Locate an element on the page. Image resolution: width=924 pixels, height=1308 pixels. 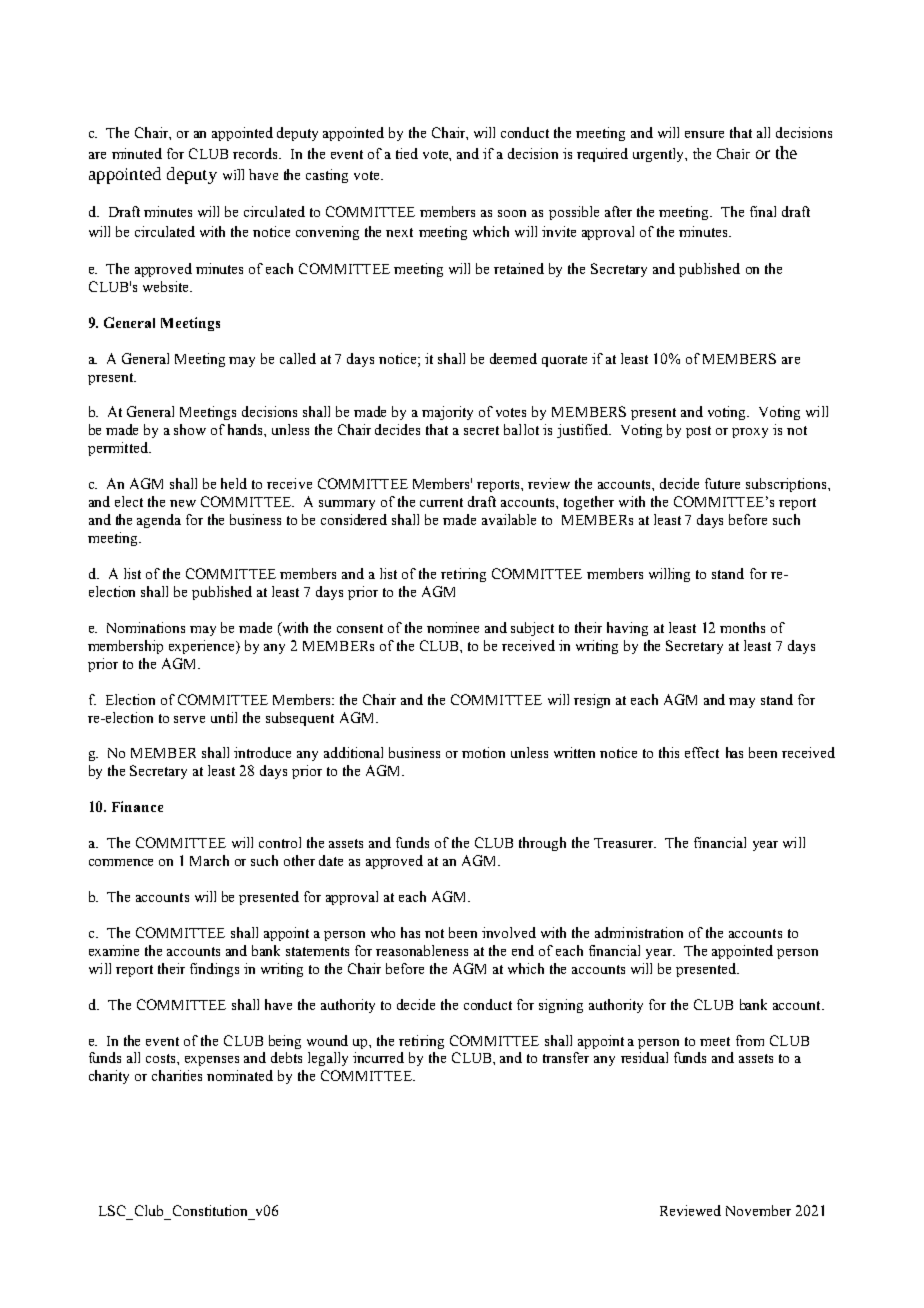
incurred is located at coordinates (378, 1057).
